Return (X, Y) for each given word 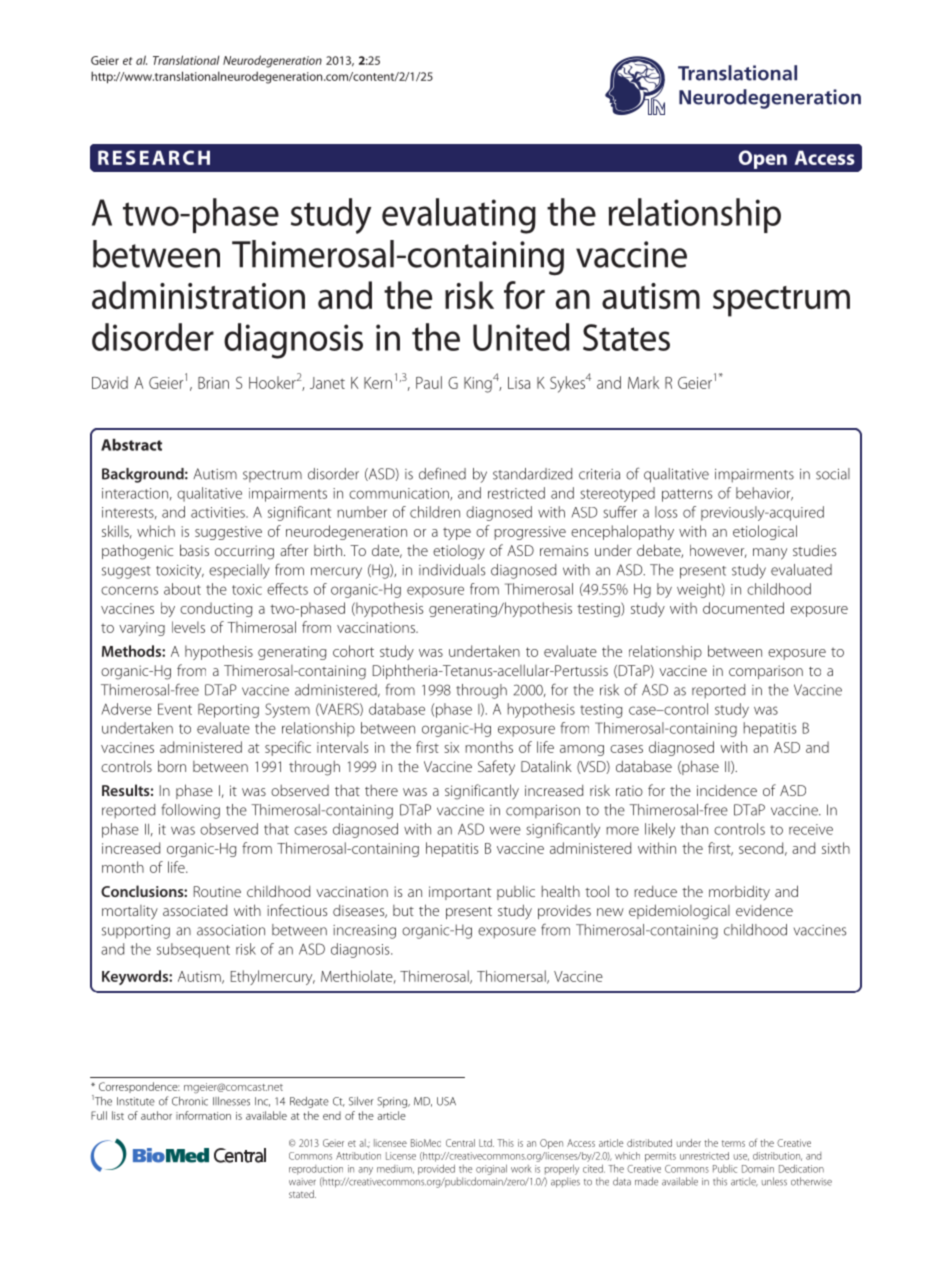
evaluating (459, 216)
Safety (496, 768)
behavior (764, 494)
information (203, 1115)
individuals (452, 570)
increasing (364, 932)
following (190, 811)
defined (442, 473)
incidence (727, 790)
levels (188, 627)
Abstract (131, 445)
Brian (213, 383)
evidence (764, 910)
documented (743, 608)
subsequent (193, 950)
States (626, 337)
